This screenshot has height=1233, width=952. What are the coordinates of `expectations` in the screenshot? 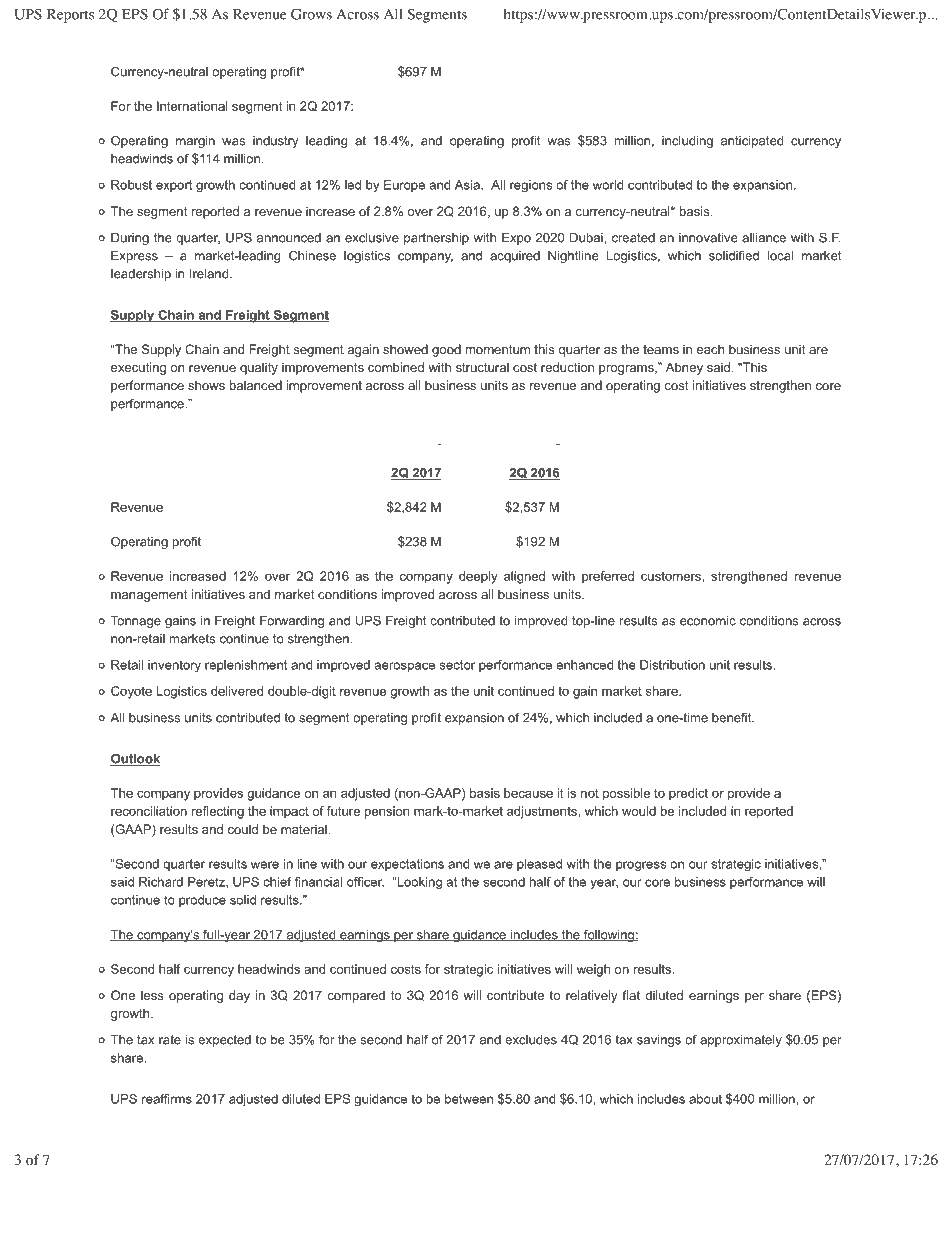 It's located at (407, 865).
